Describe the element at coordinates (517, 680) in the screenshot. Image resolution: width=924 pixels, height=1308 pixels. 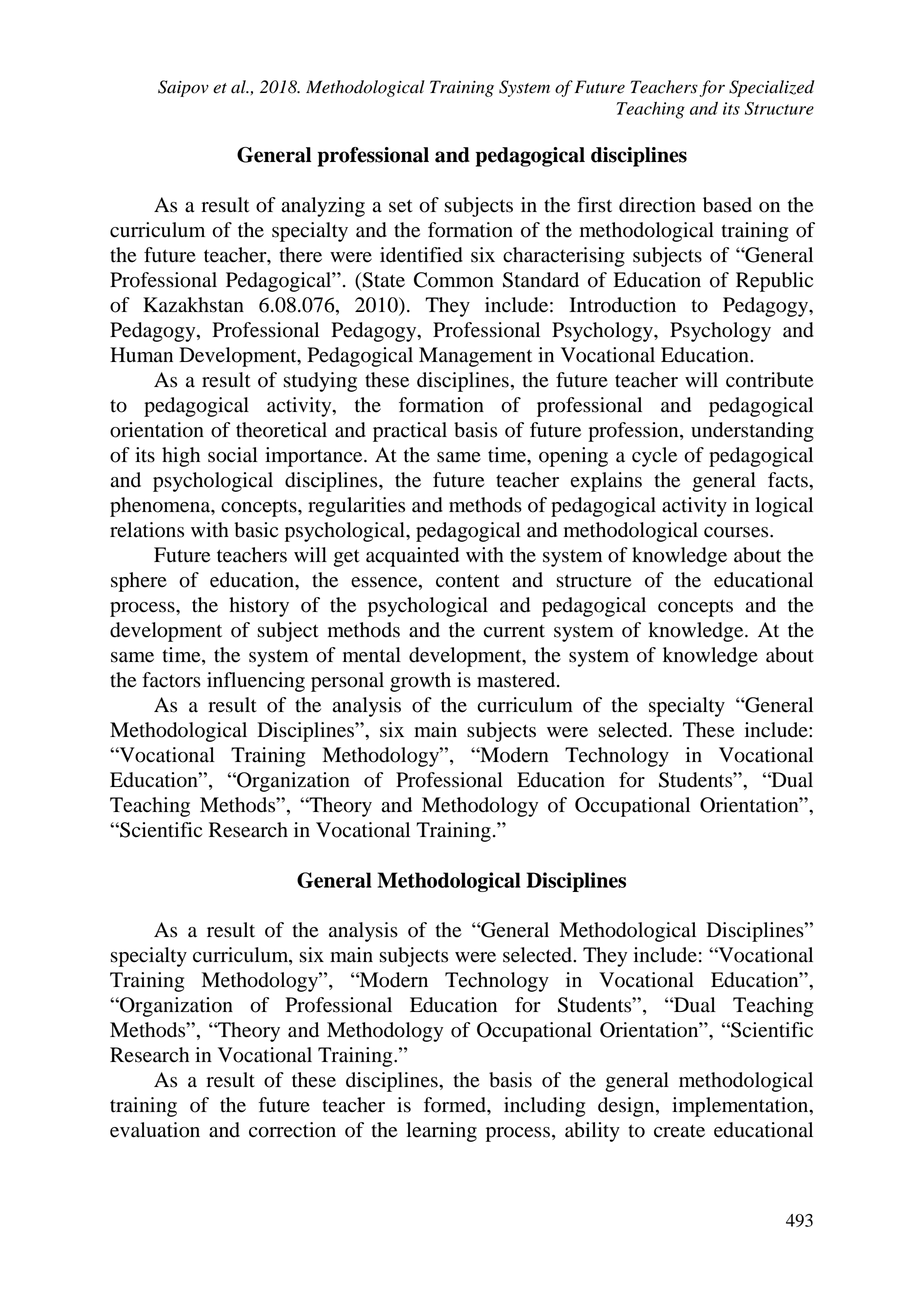
I see `mastered` at that location.
